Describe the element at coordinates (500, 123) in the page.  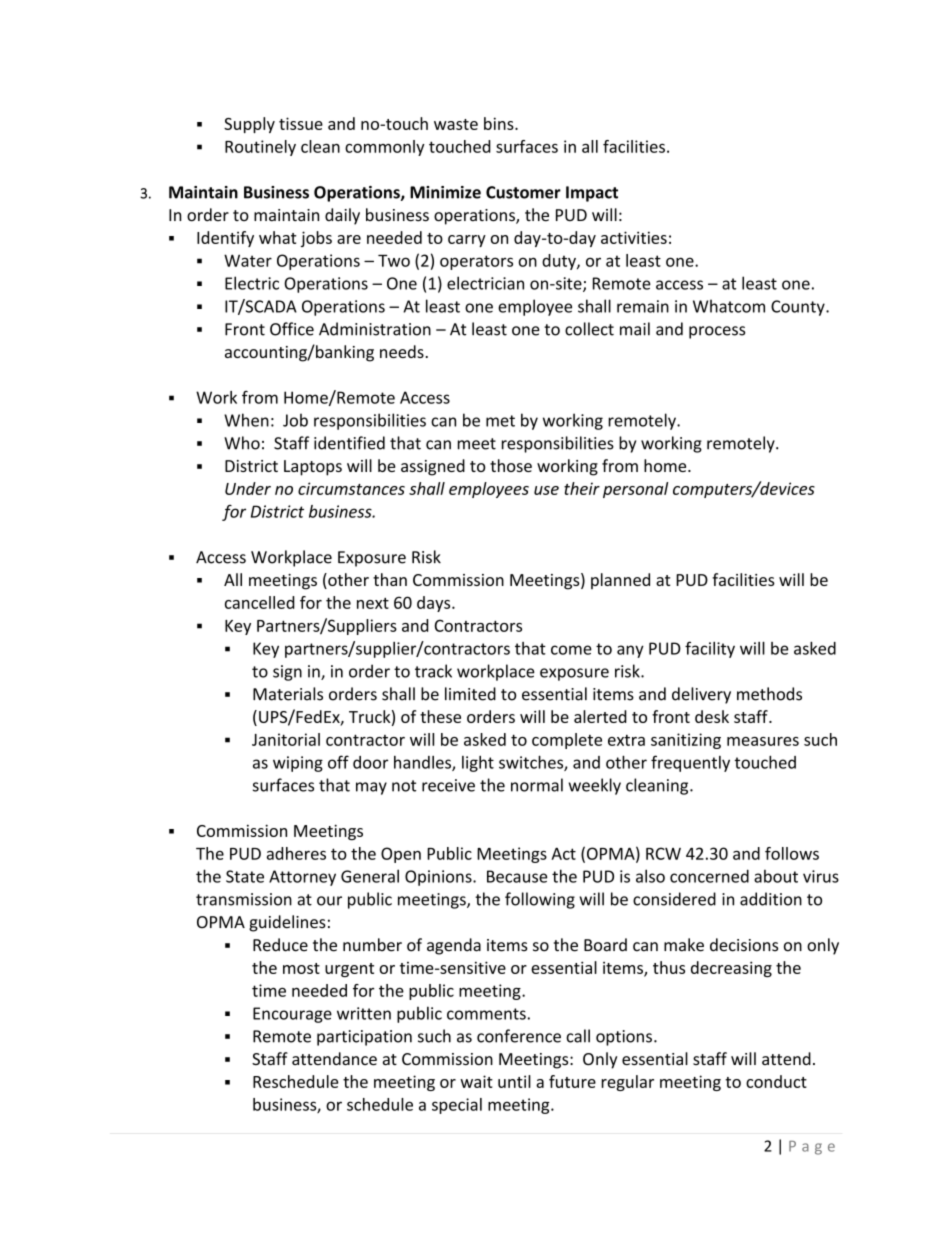
I see `bins` at that location.
